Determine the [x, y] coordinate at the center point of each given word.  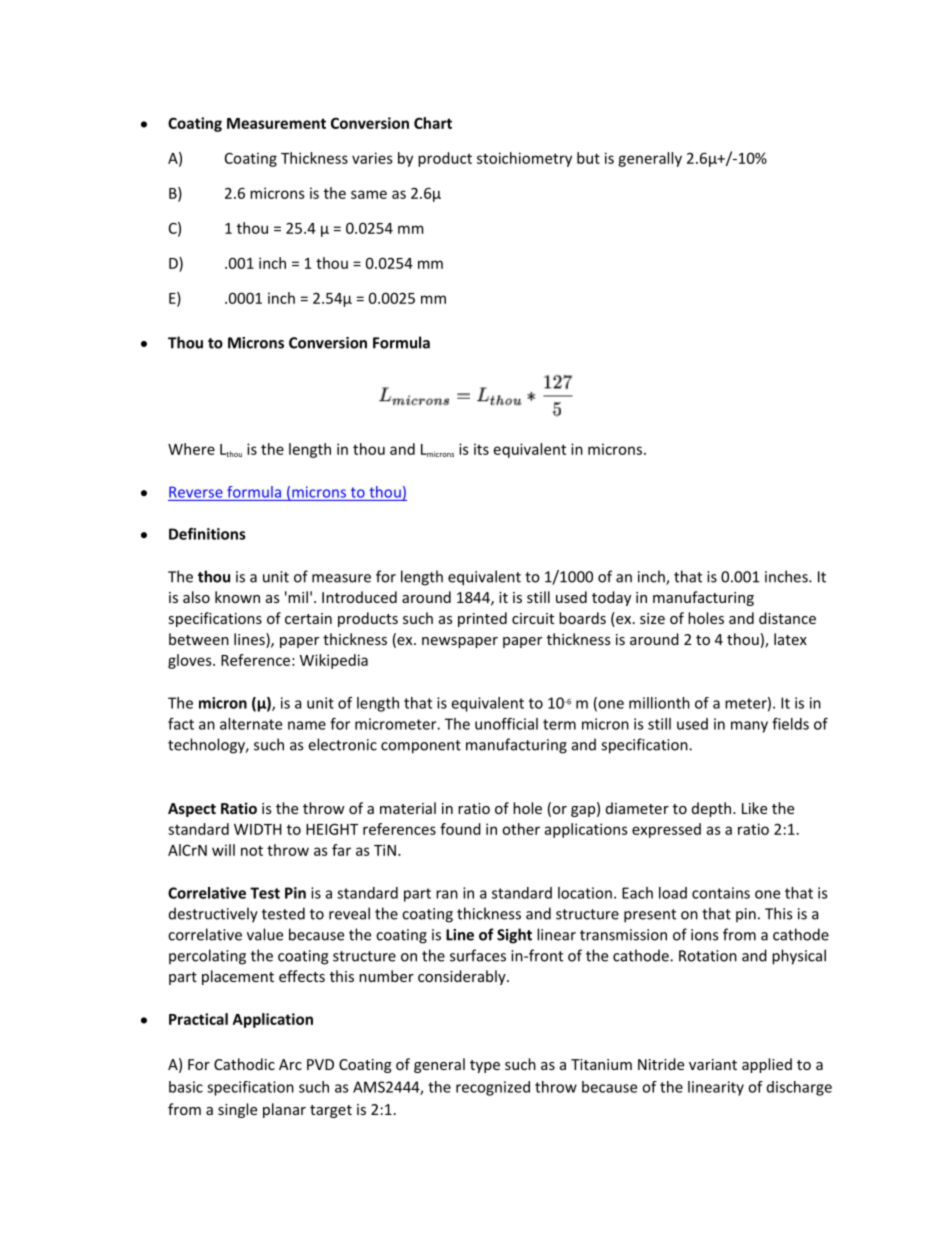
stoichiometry [524, 159]
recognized [493, 1088]
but [588, 158]
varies [372, 158]
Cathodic [244, 1064]
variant [713, 1064]
